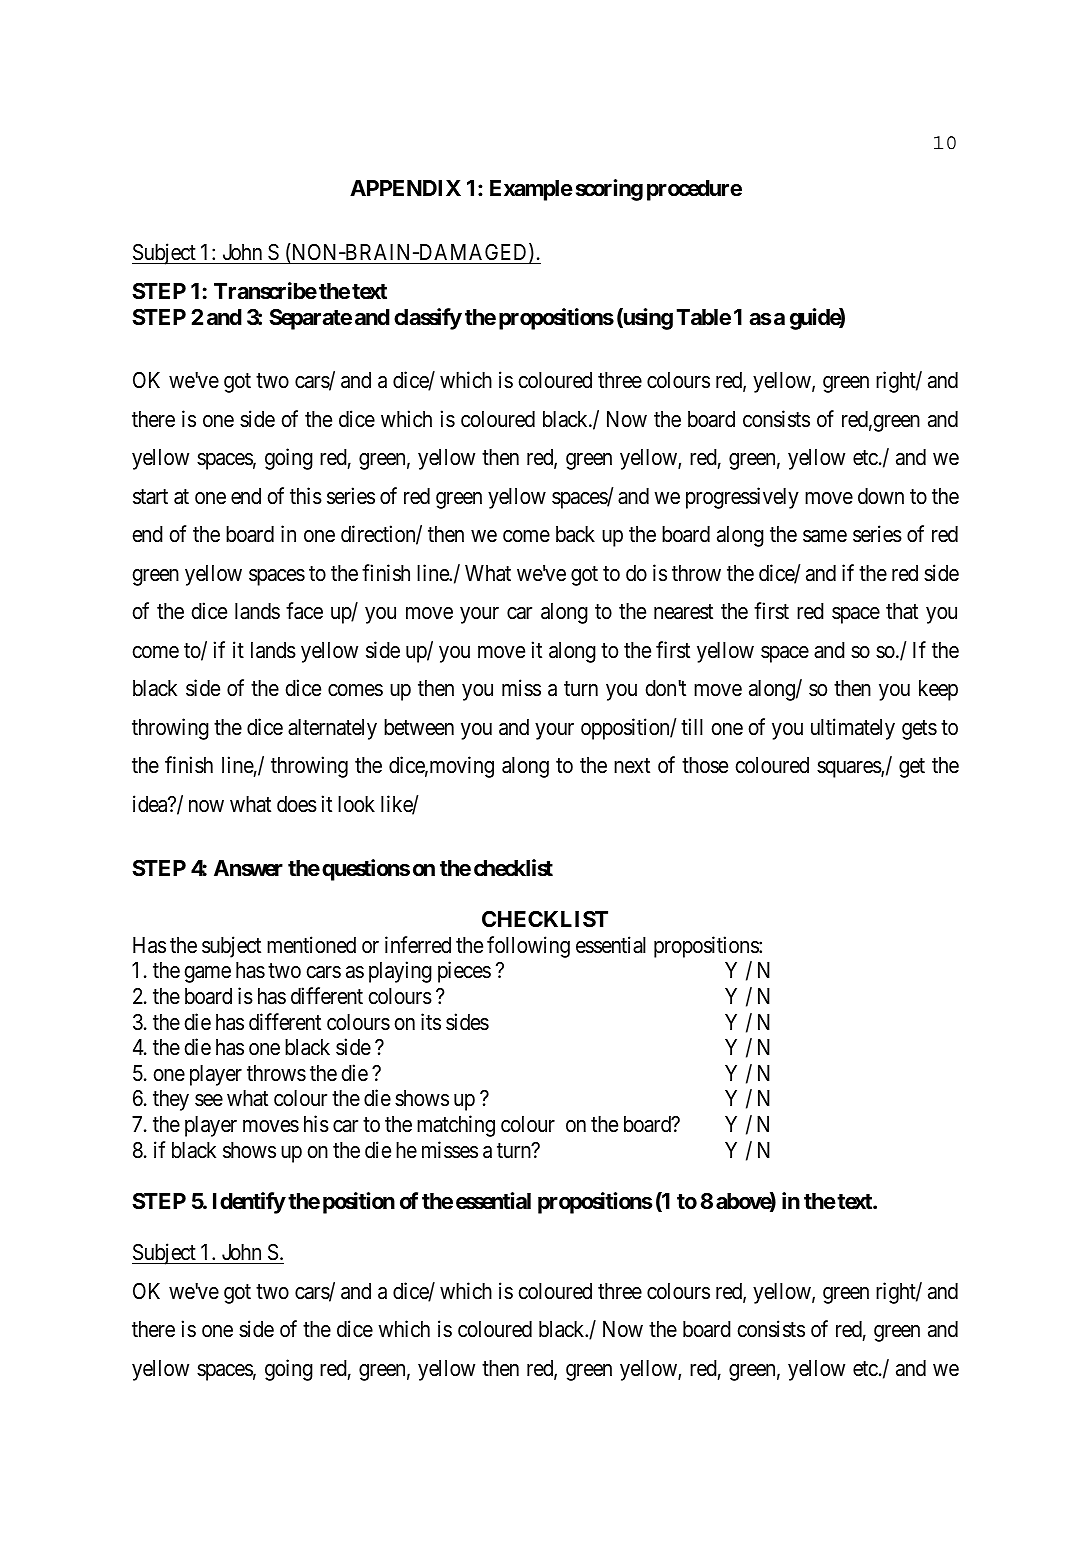  I want to click on matching, so click(456, 1126).
